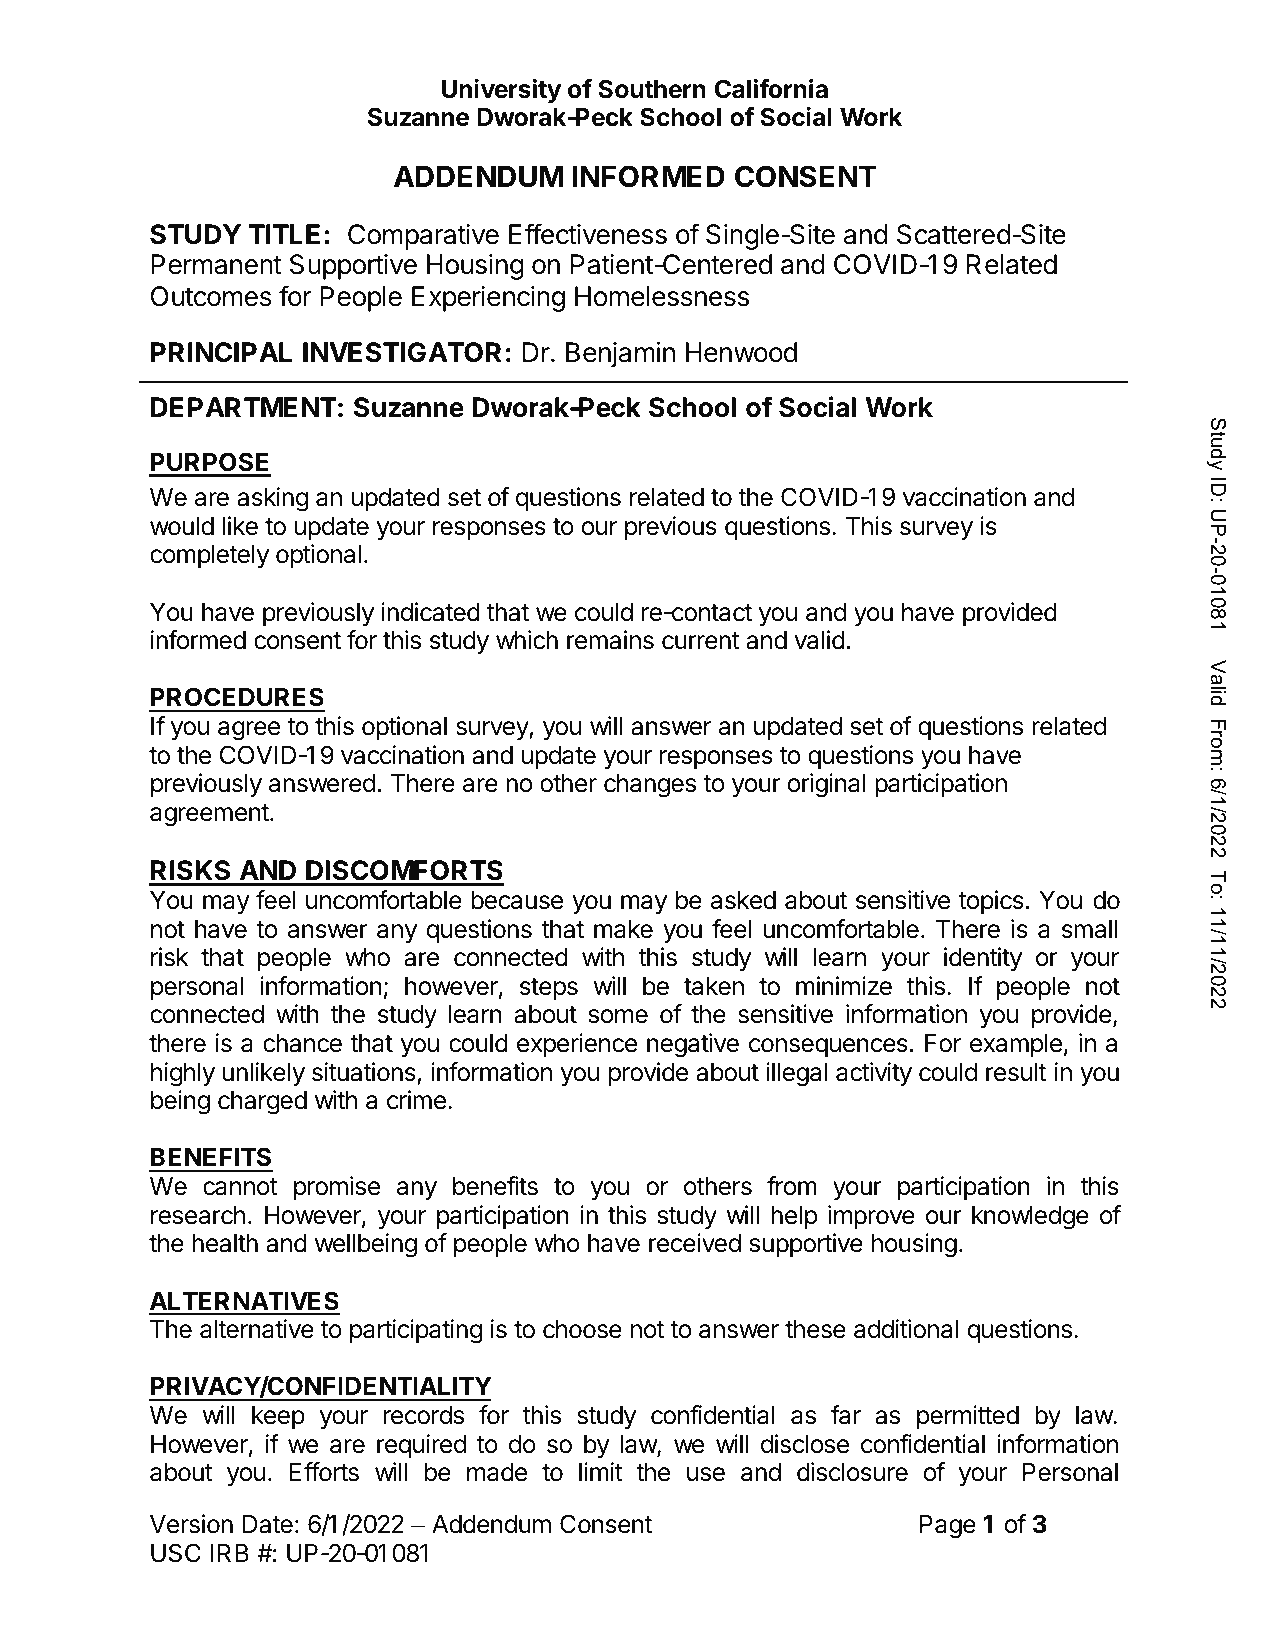 This image has height=1642, width=1269. I want to click on asking, so click(272, 499).
